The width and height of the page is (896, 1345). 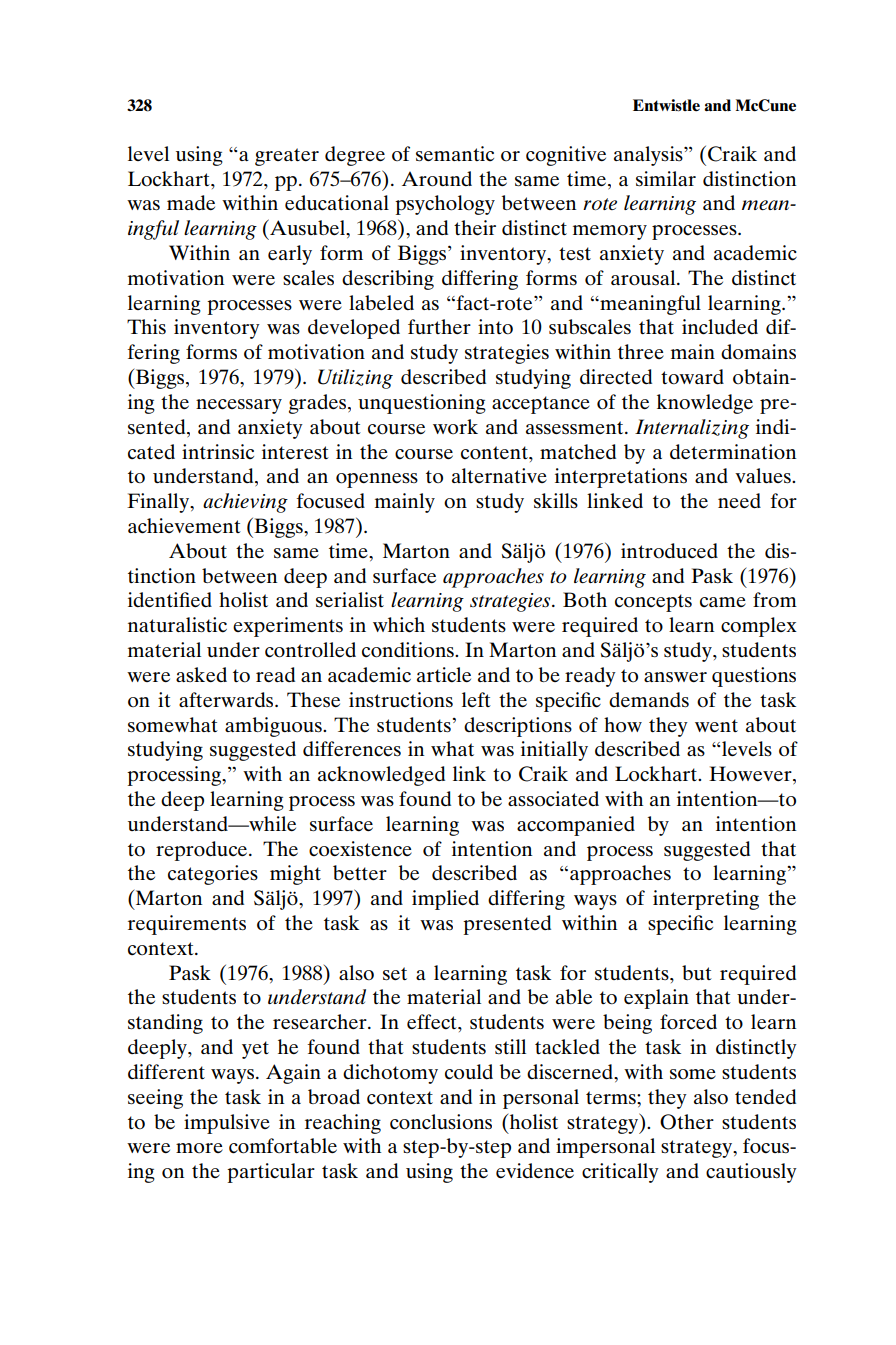 I want to click on similar, so click(x=666, y=178).
